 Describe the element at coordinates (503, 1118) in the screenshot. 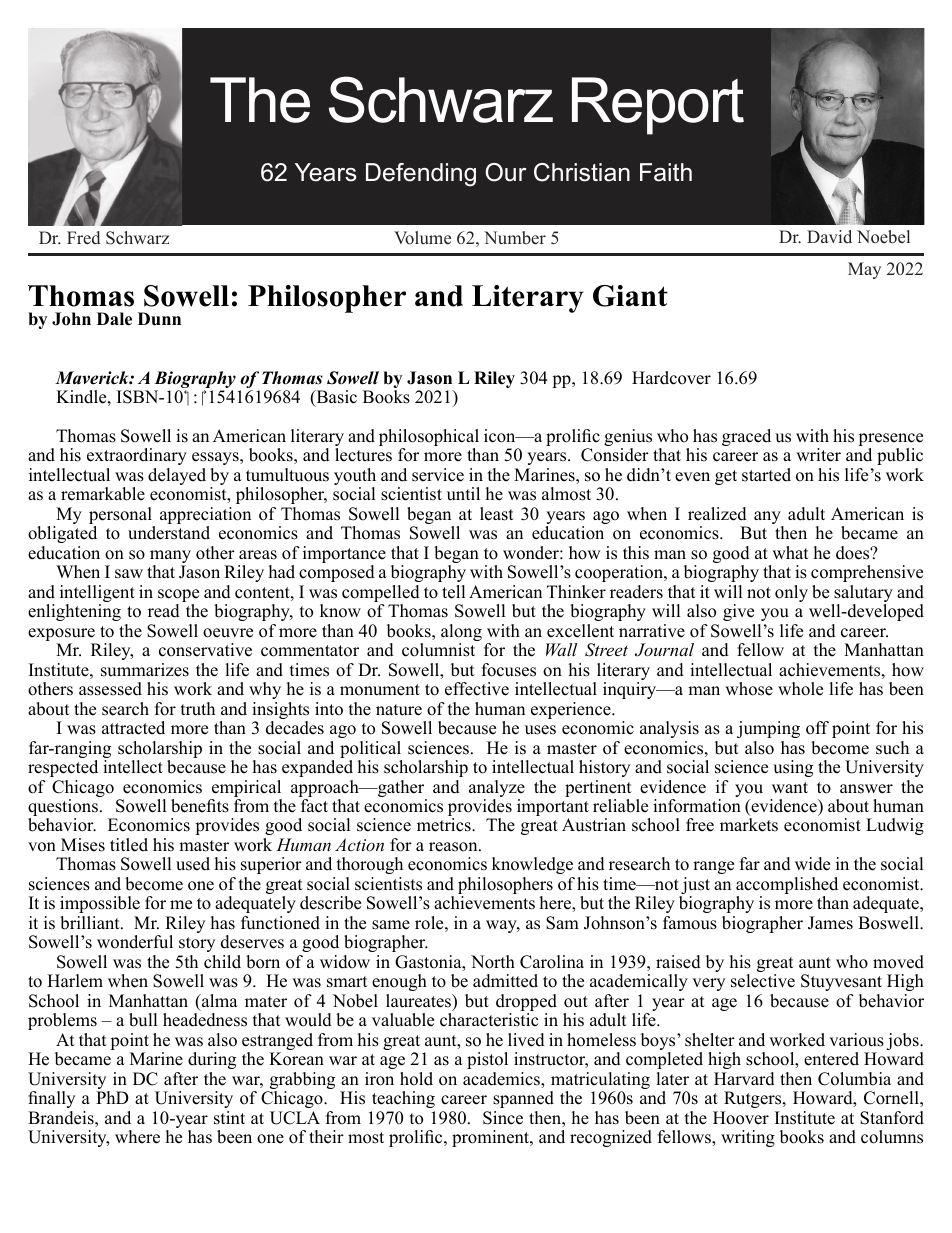

I see `Since` at that location.
